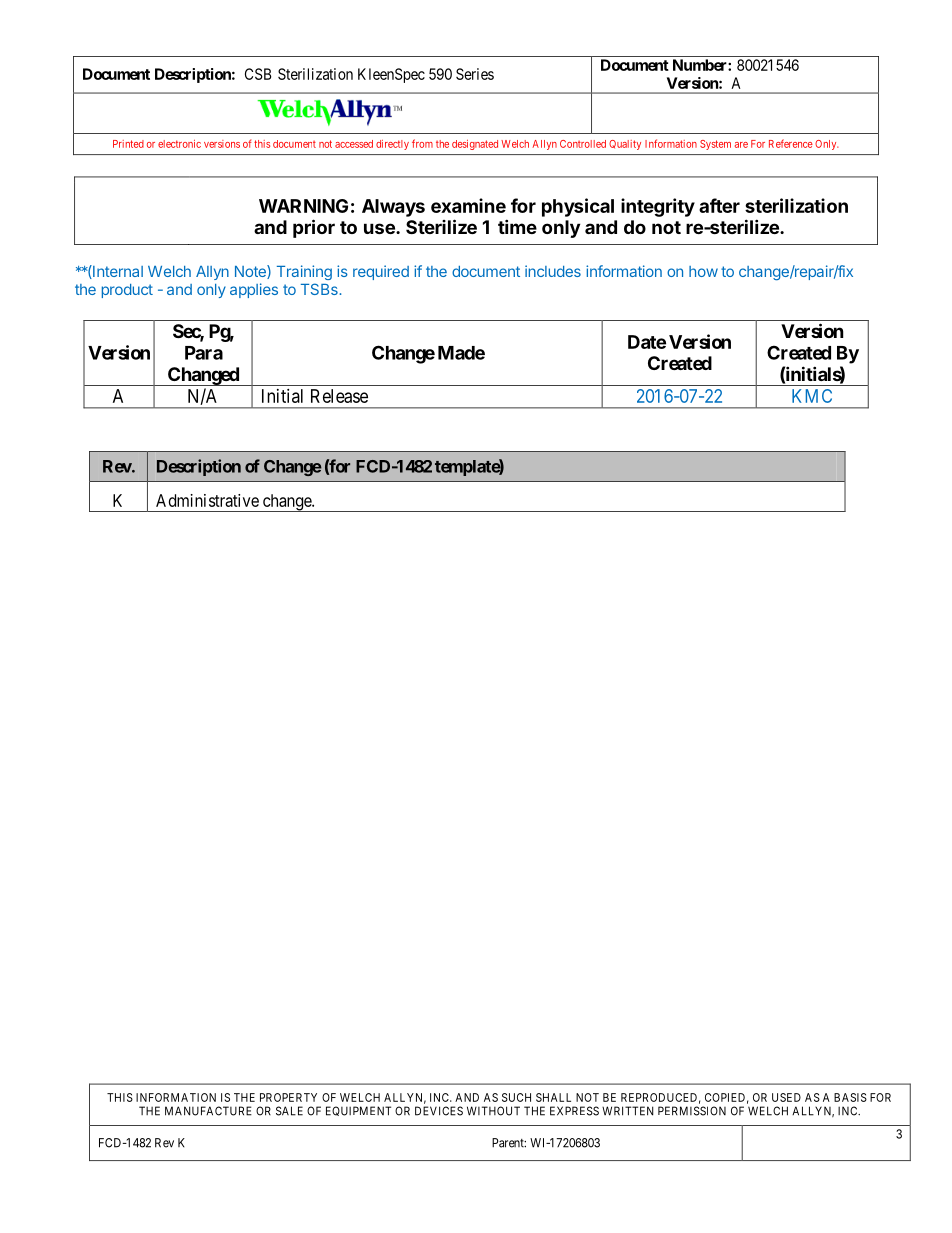 The height and width of the page is (1233, 952). I want to click on SUCH, so click(516, 1097).
